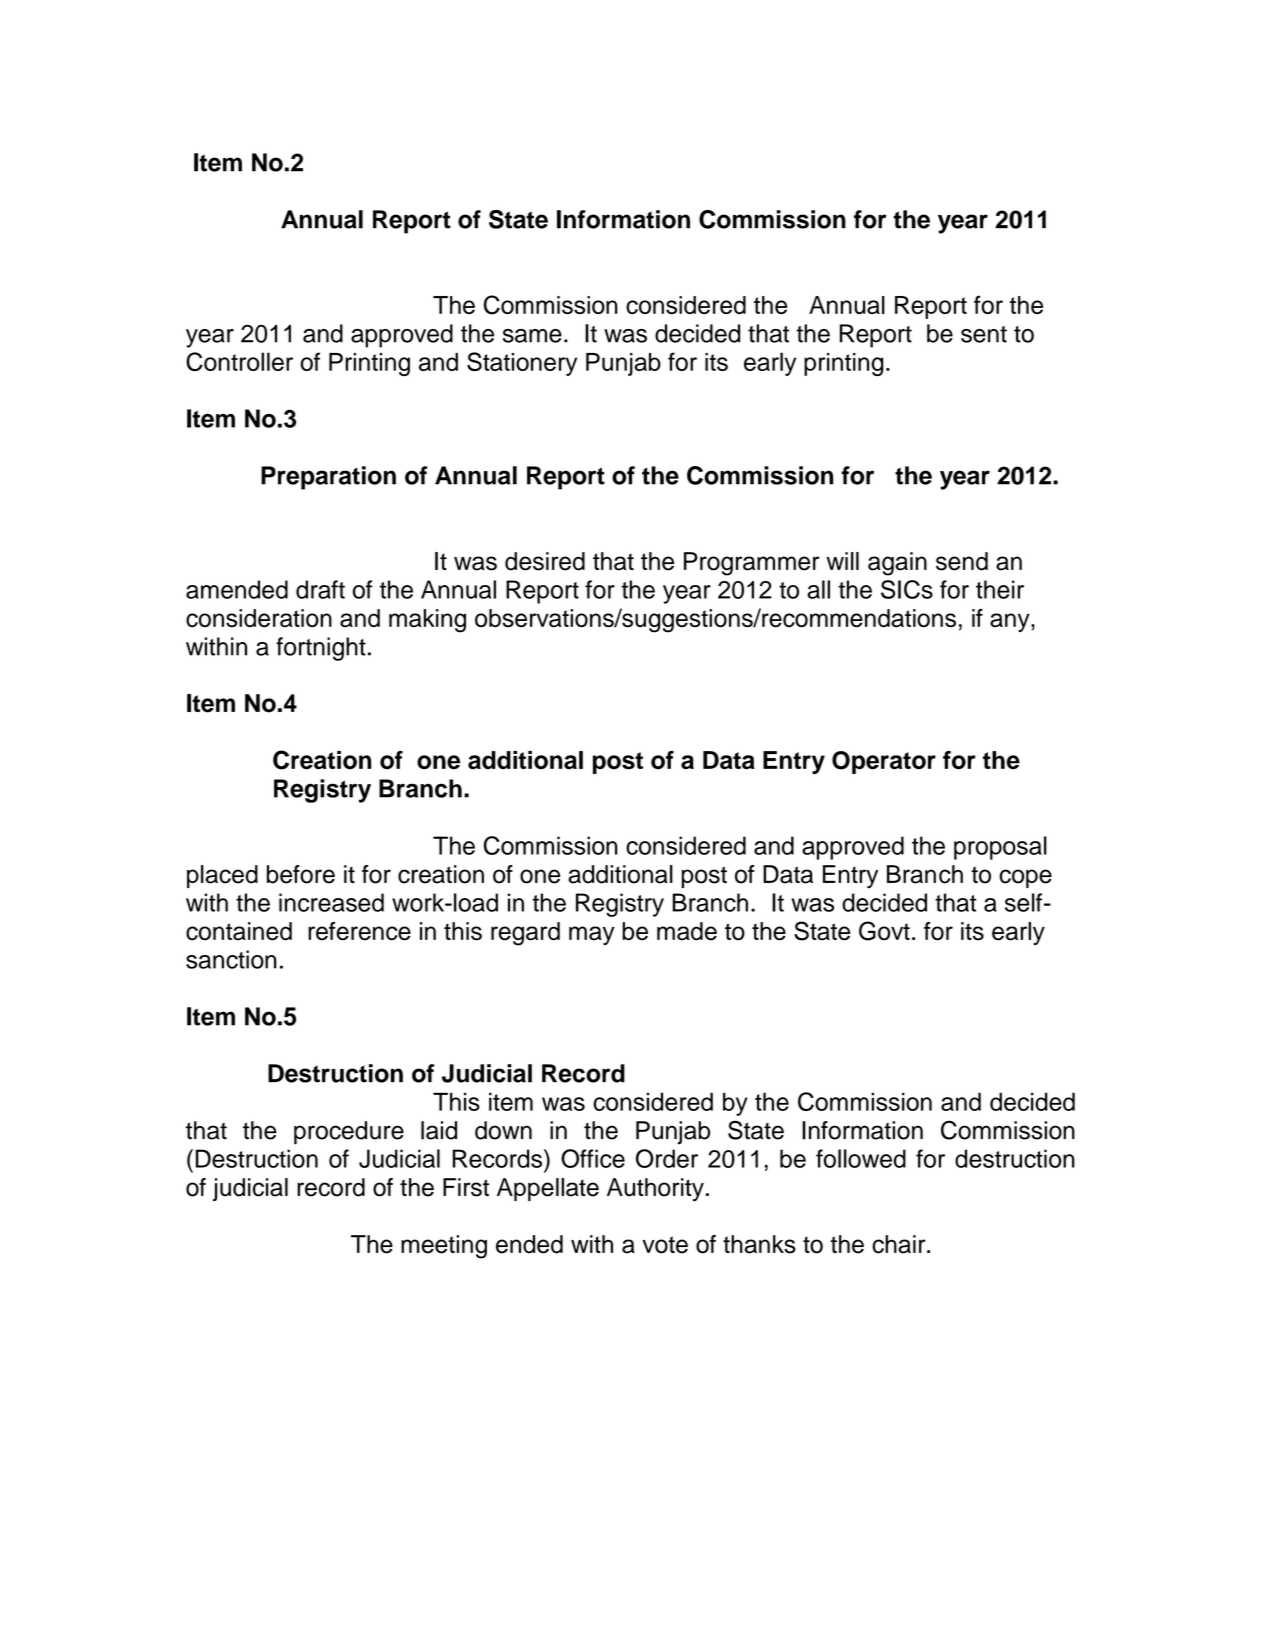 The image size is (1262, 1633). What do you see at coordinates (687, 931) in the page?
I see `made` at bounding box center [687, 931].
